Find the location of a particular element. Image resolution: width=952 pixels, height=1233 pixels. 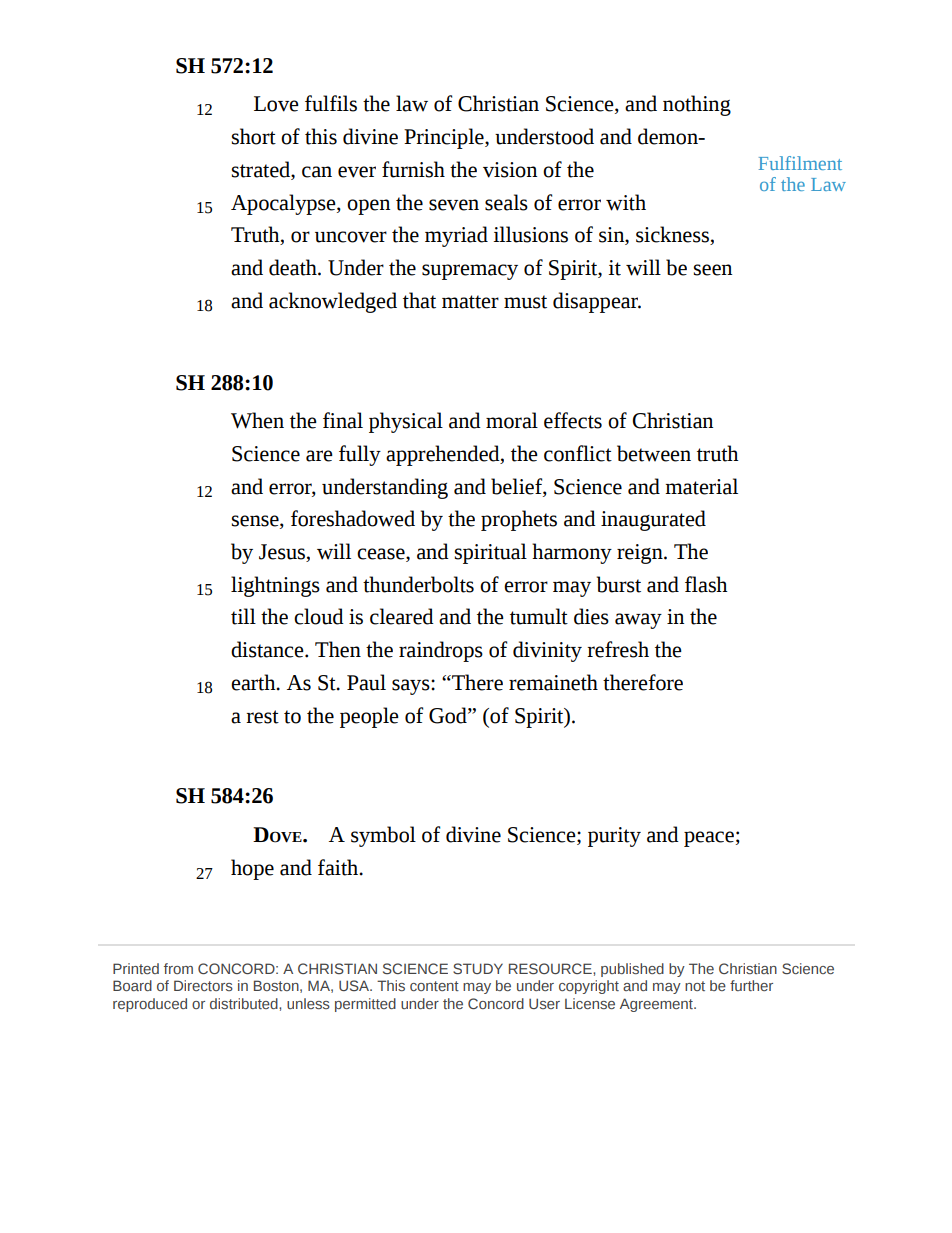

symbol is located at coordinates (383, 836).
